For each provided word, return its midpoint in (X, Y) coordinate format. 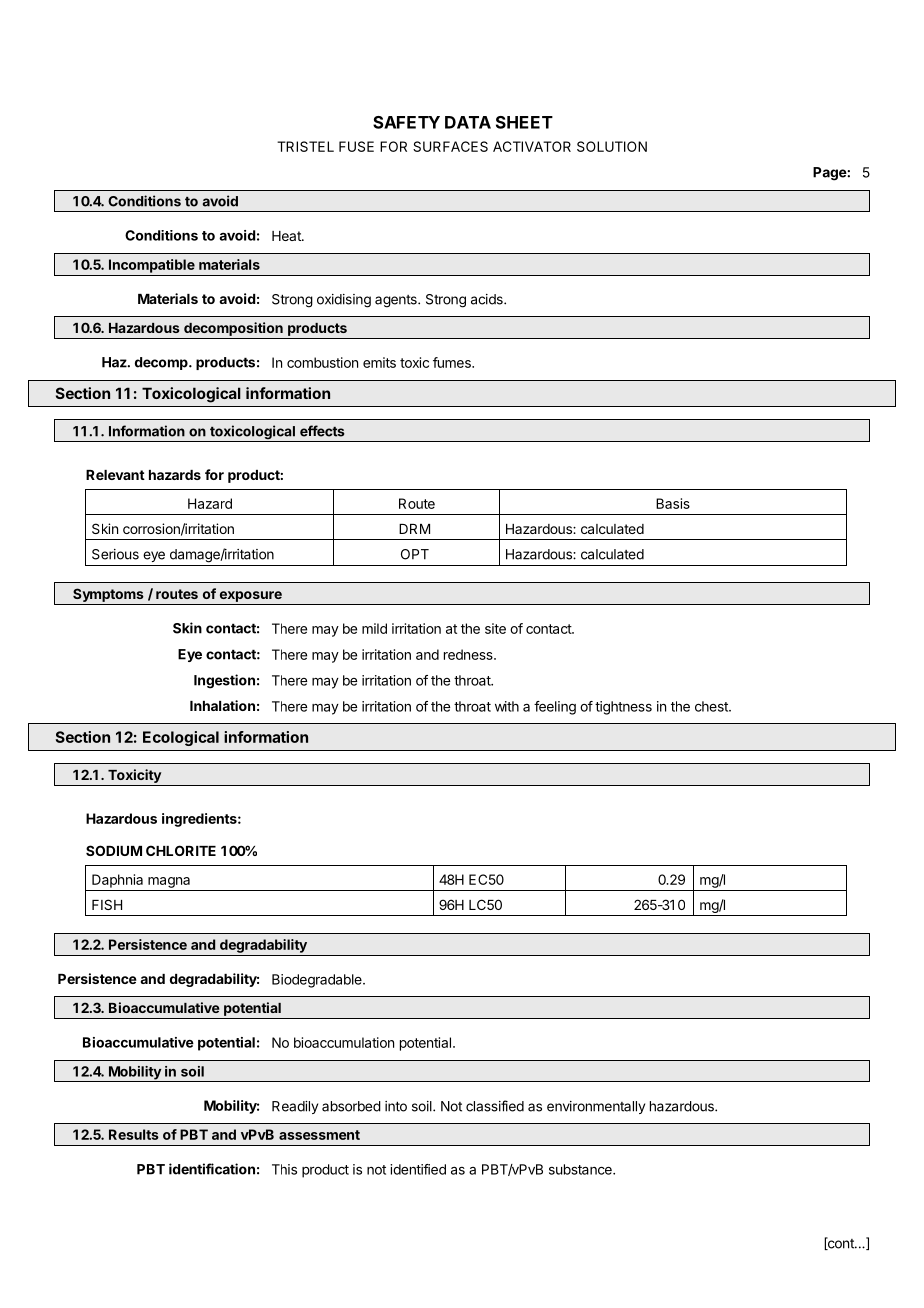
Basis (673, 503)
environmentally (596, 1107)
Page (830, 174)
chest (712, 706)
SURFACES (450, 146)
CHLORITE (181, 850)
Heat (287, 236)
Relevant (115, 475)
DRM (414, 529)
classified (495, 1106)
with (507, 706)
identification (212, 1169)
